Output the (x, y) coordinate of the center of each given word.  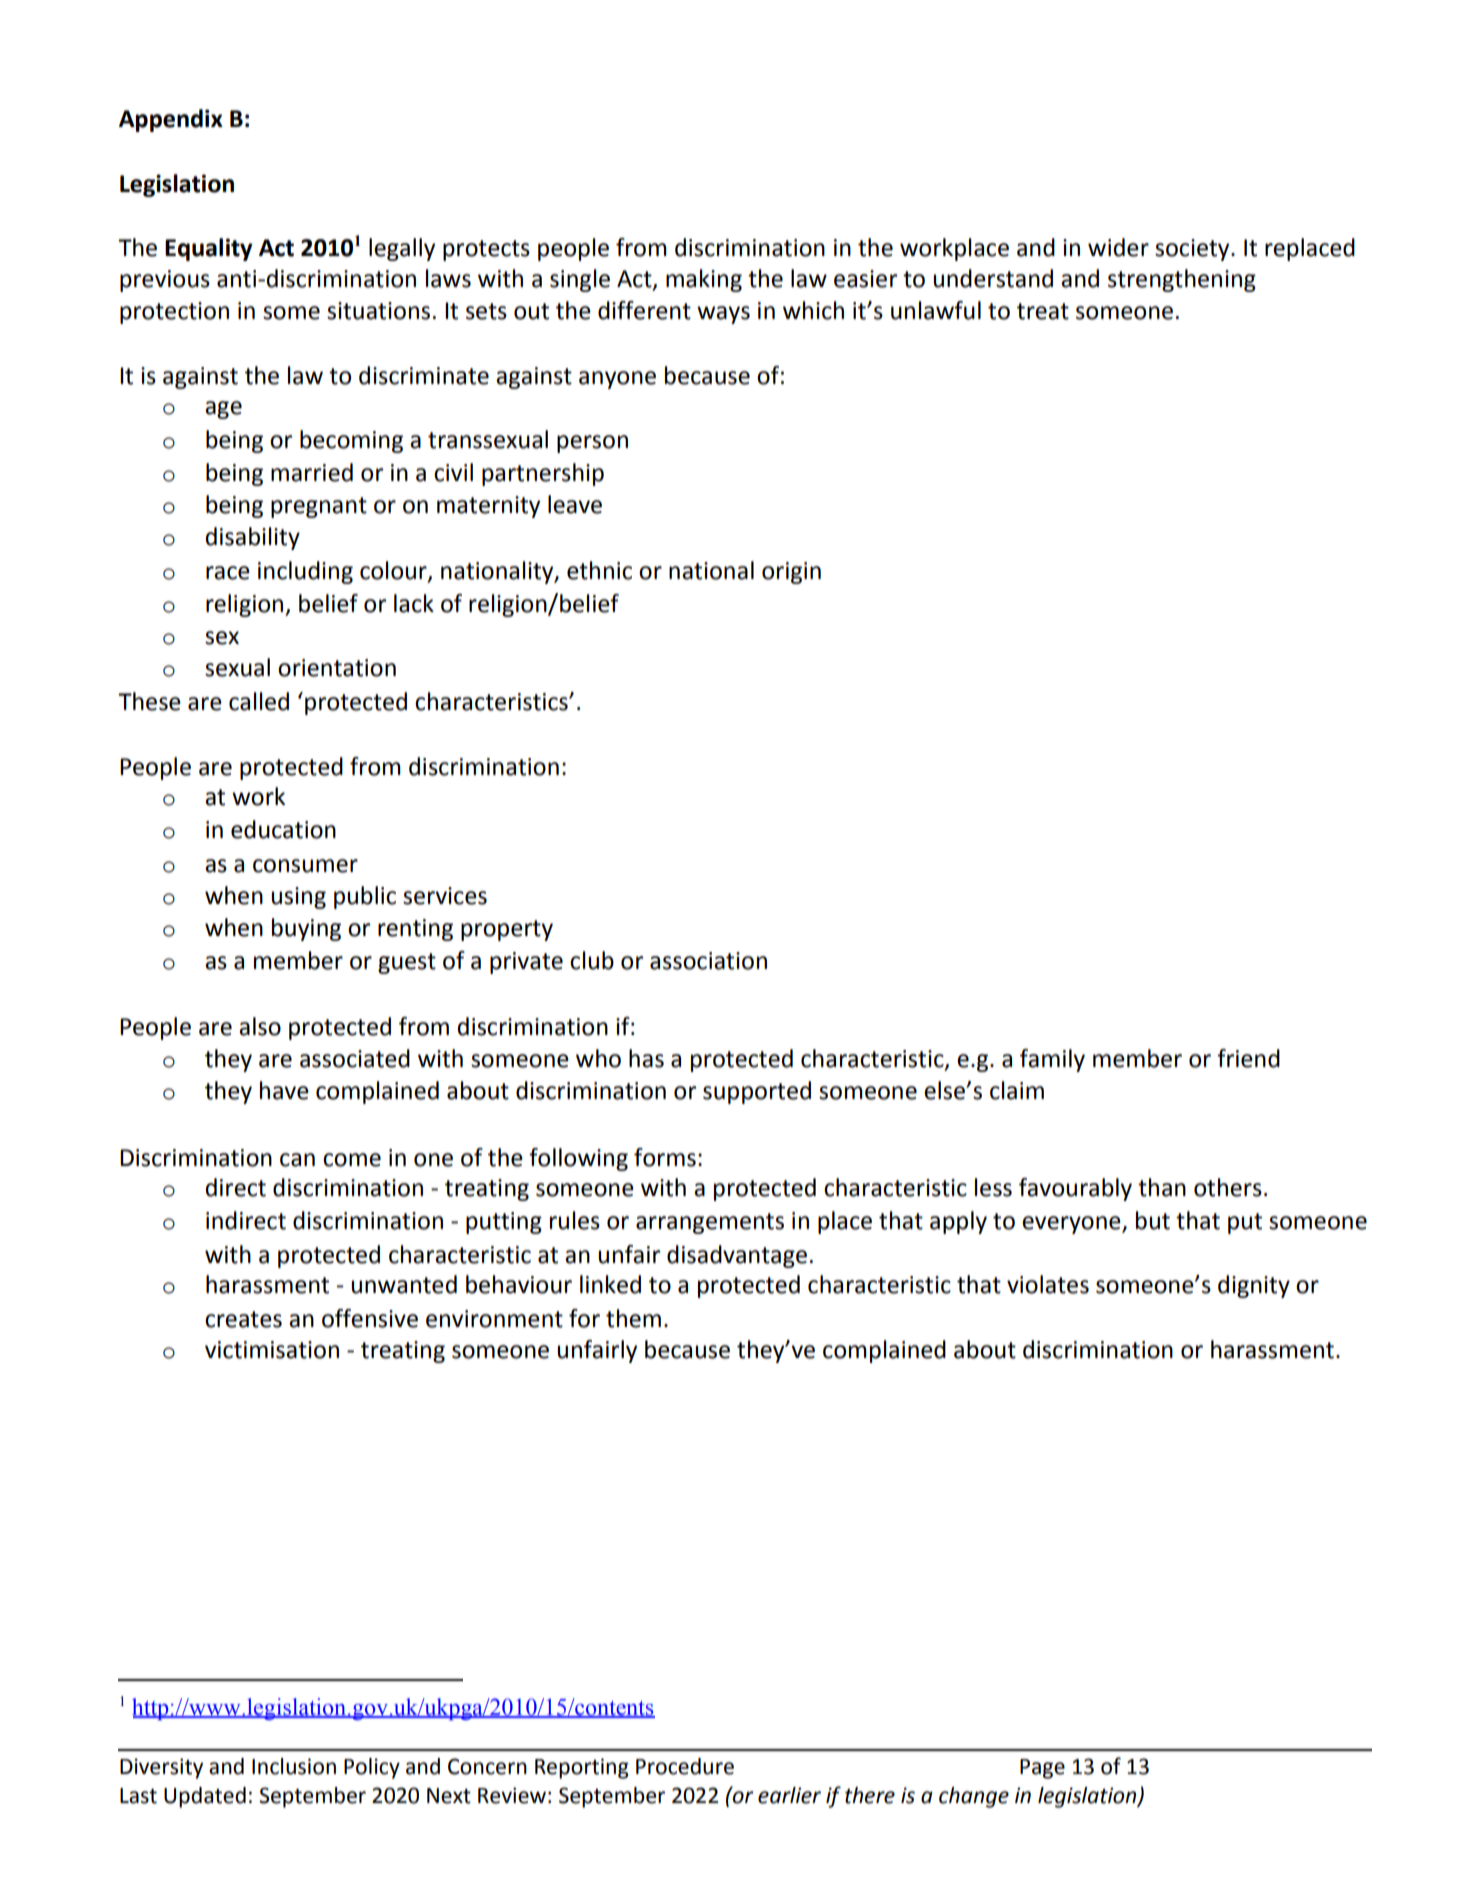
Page (1042, 1769)
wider (1118, 247)
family (1052, 1060)
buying (306, 929)
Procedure (685, 1766)
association (708, 961)
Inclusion (294, 1766)
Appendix (171, 120)
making (704, 280)
